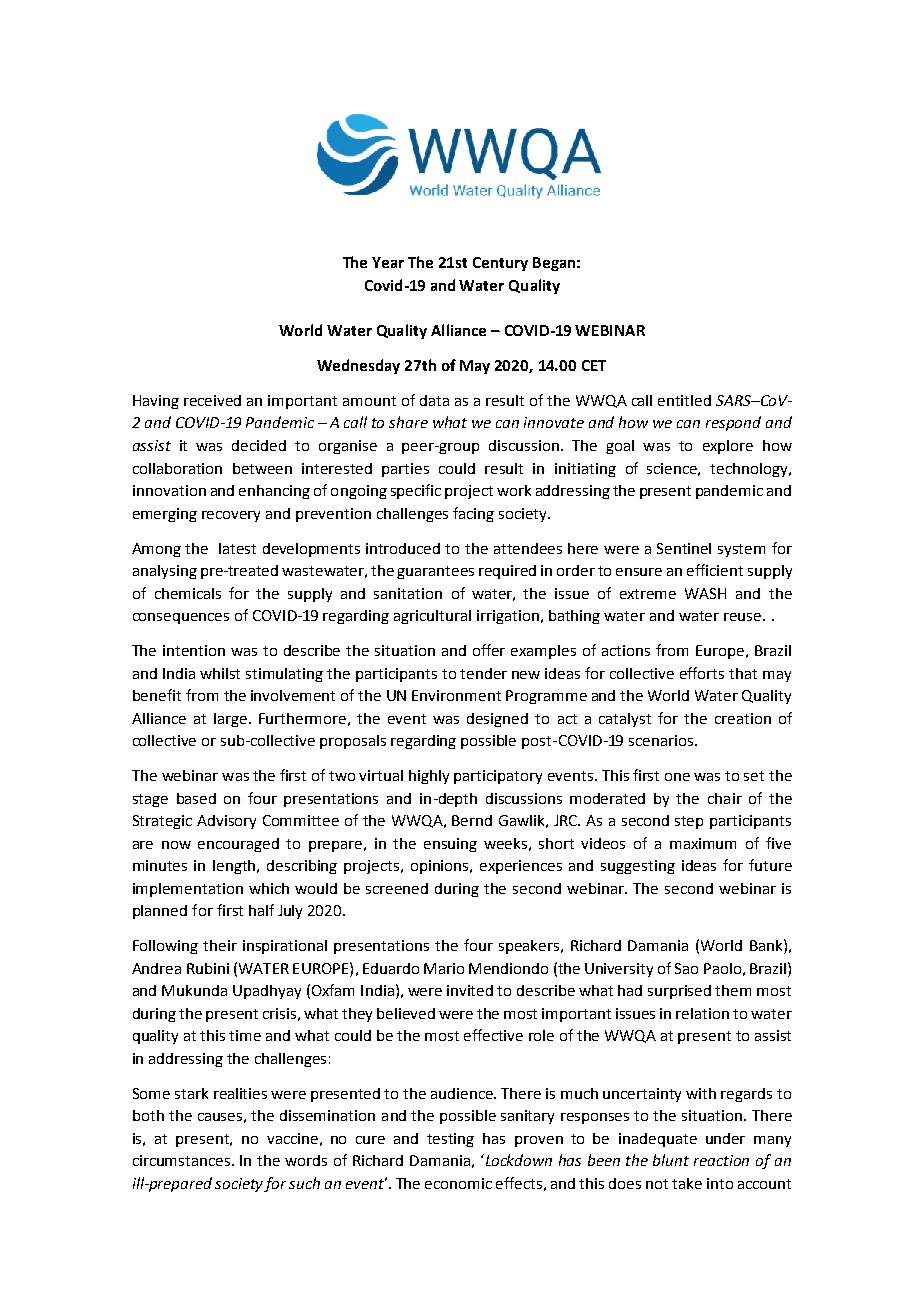 The image size is (924, 1308). I want to click on testing, so click(450, 1140).
